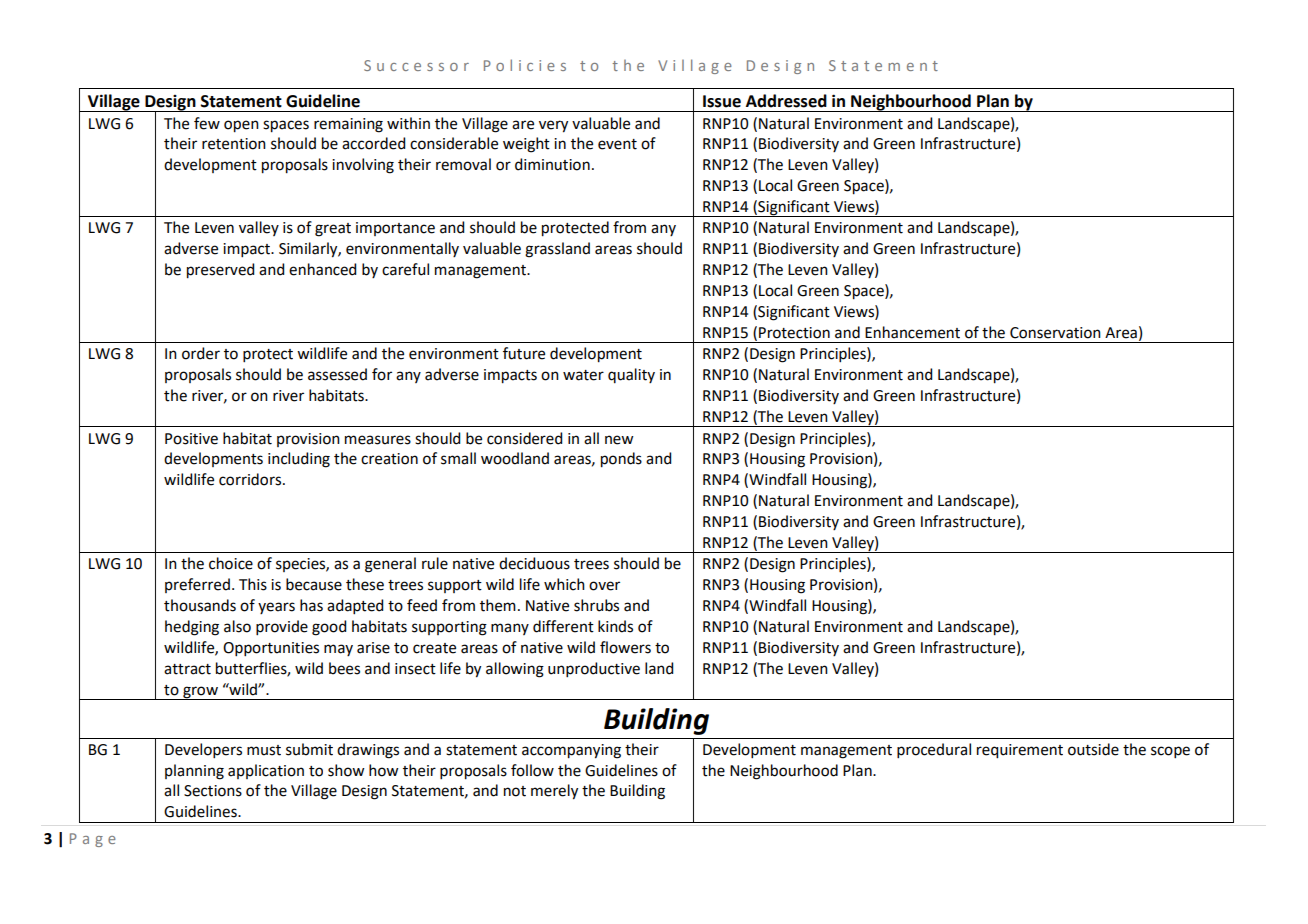 The width and height of the page is (1308, 924). What do you see at coordinates (1055, 333) in the page?
I see `Conservation` at bounding box center [1055, 333].
